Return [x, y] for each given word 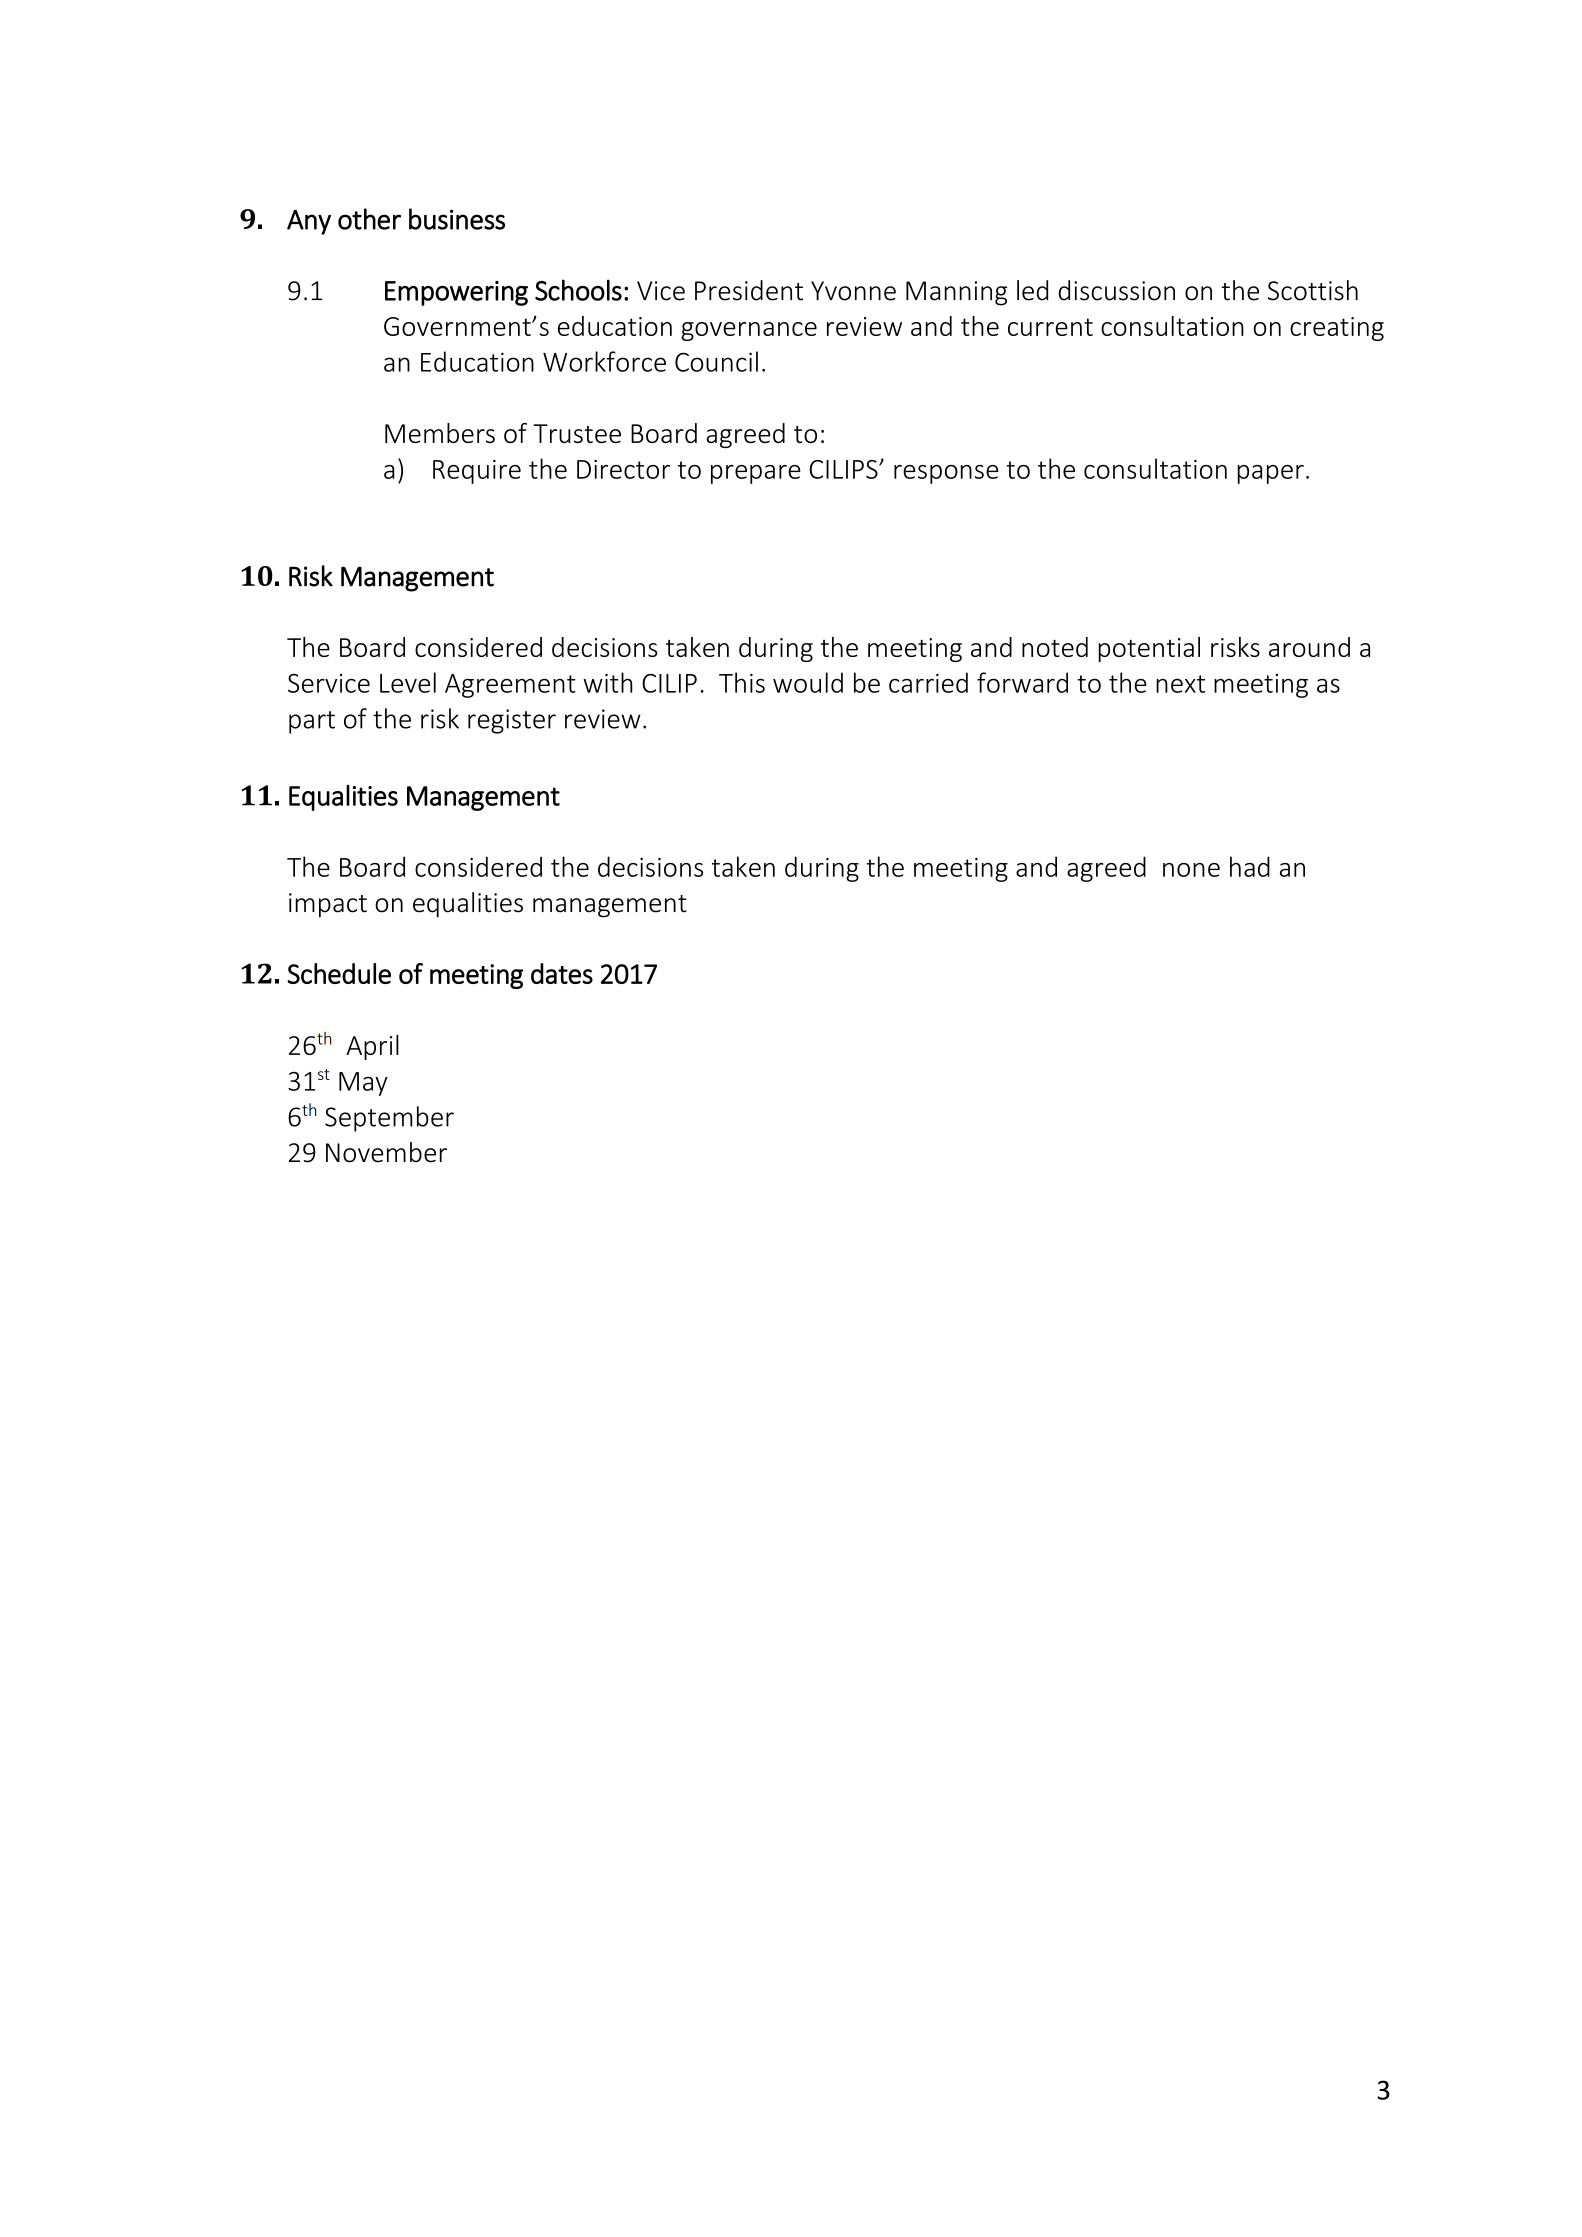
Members [440, 433]
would [808, 682]
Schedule [339, 973]
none [1191, 870]
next [1180, 684]
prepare [756, 474]
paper [1271, 474]
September [389, 1119]
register [512, 721]
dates [562, 973]
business [457, 219]
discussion [1117, 290]
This [742, 682]
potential [1149, 649]
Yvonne [853, 291]
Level [408, 682]
